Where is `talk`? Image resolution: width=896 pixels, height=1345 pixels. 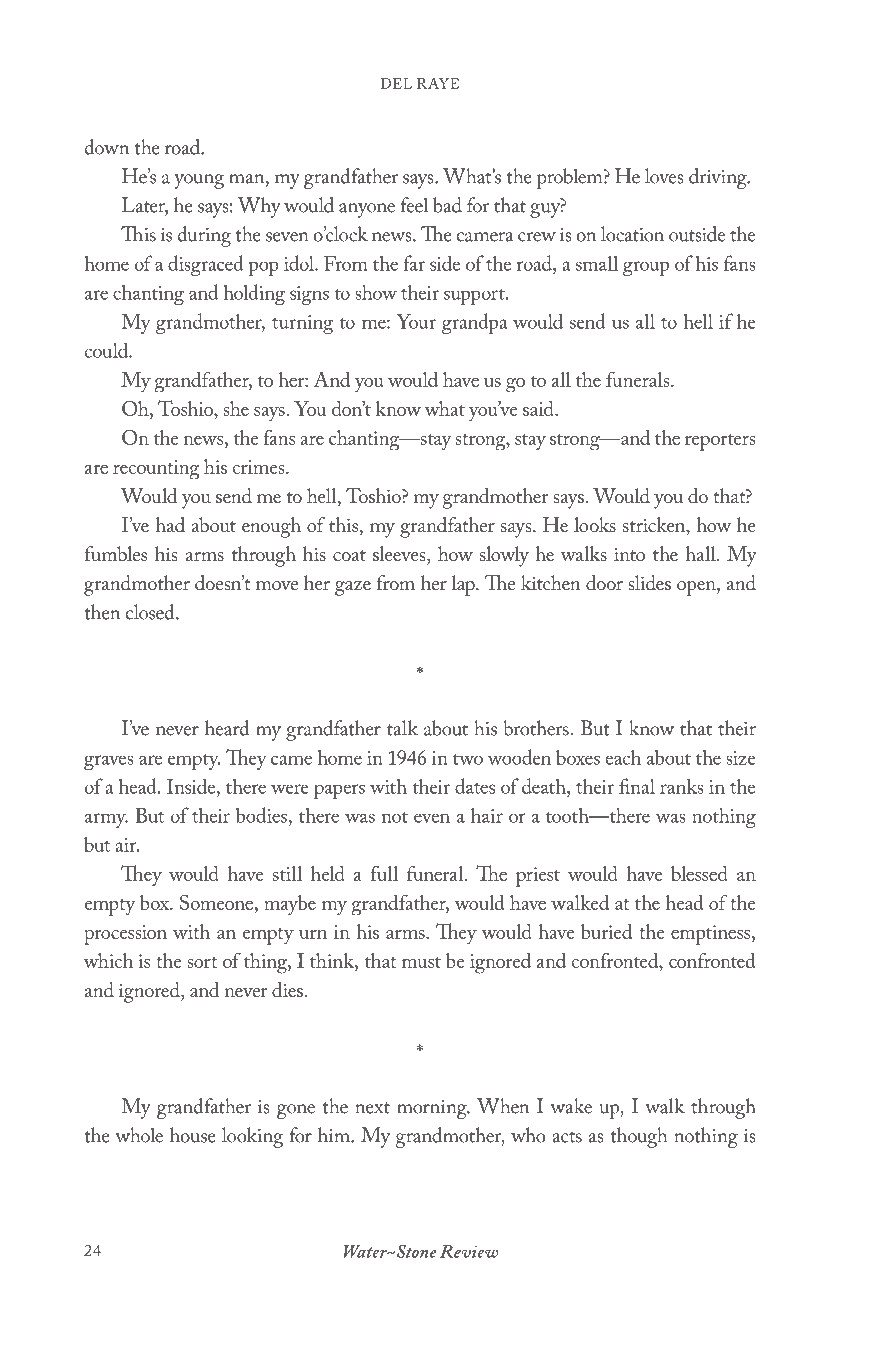 talk is located at coordinates (402, 728).
